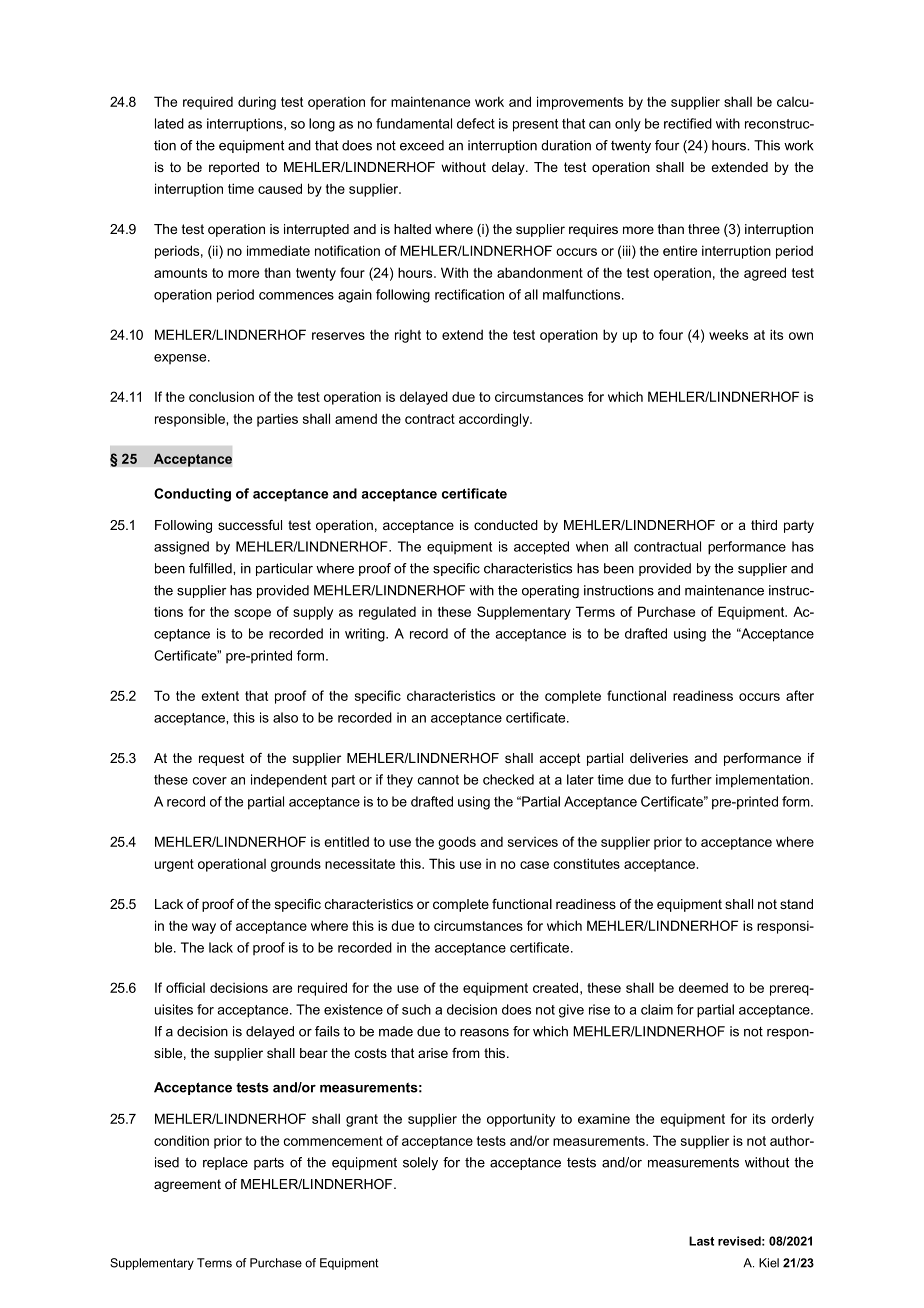 This screenshot has height=1308, width=924. What do you see at coordinates (220, 696) in the screenshot?
I see `extent` at bounding box center [220, 696].
